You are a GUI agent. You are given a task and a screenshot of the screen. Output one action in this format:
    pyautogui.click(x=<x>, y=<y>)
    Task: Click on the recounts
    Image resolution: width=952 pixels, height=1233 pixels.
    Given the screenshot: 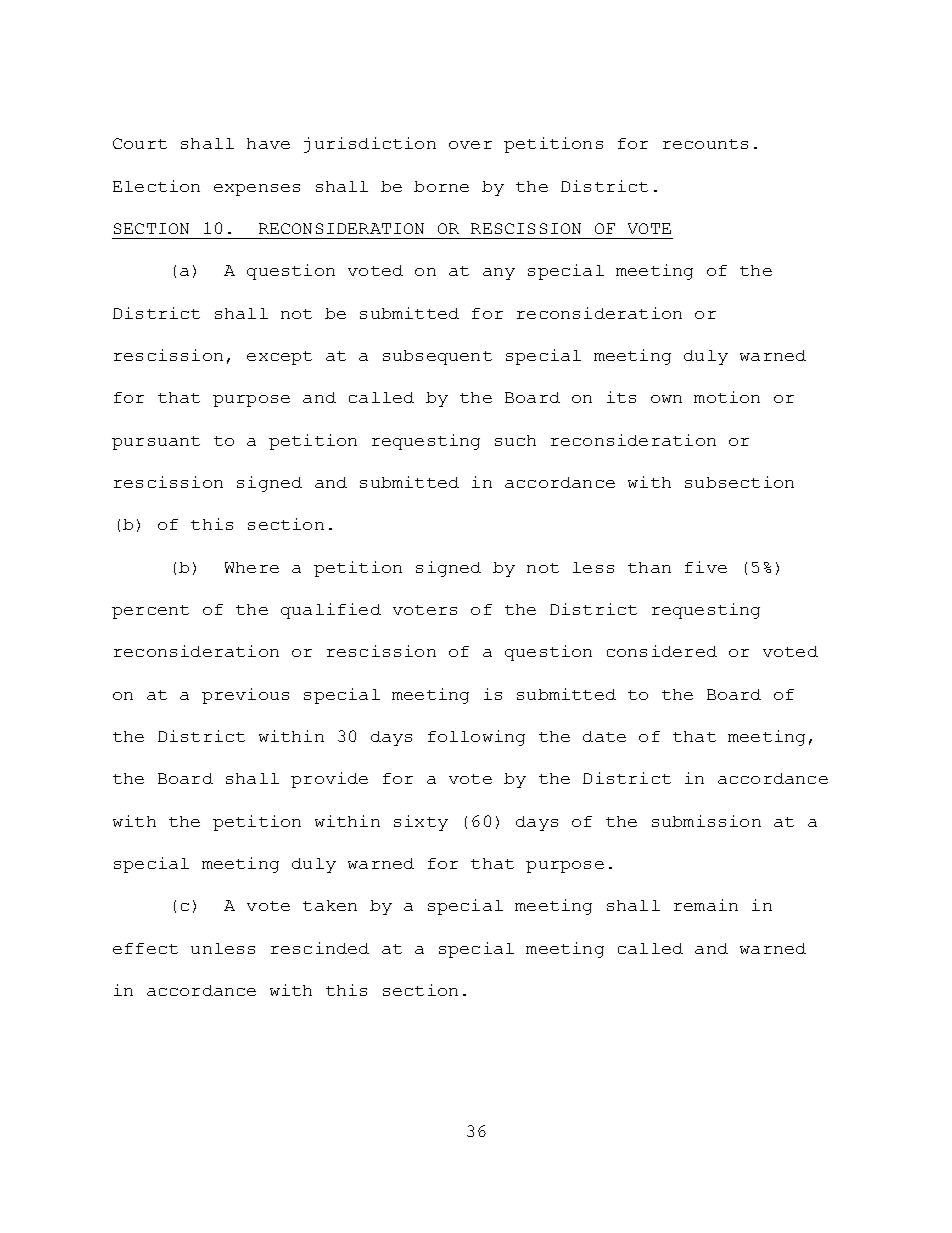 What is the action you would take?
    pyautogui.click(x=705, y=144)
